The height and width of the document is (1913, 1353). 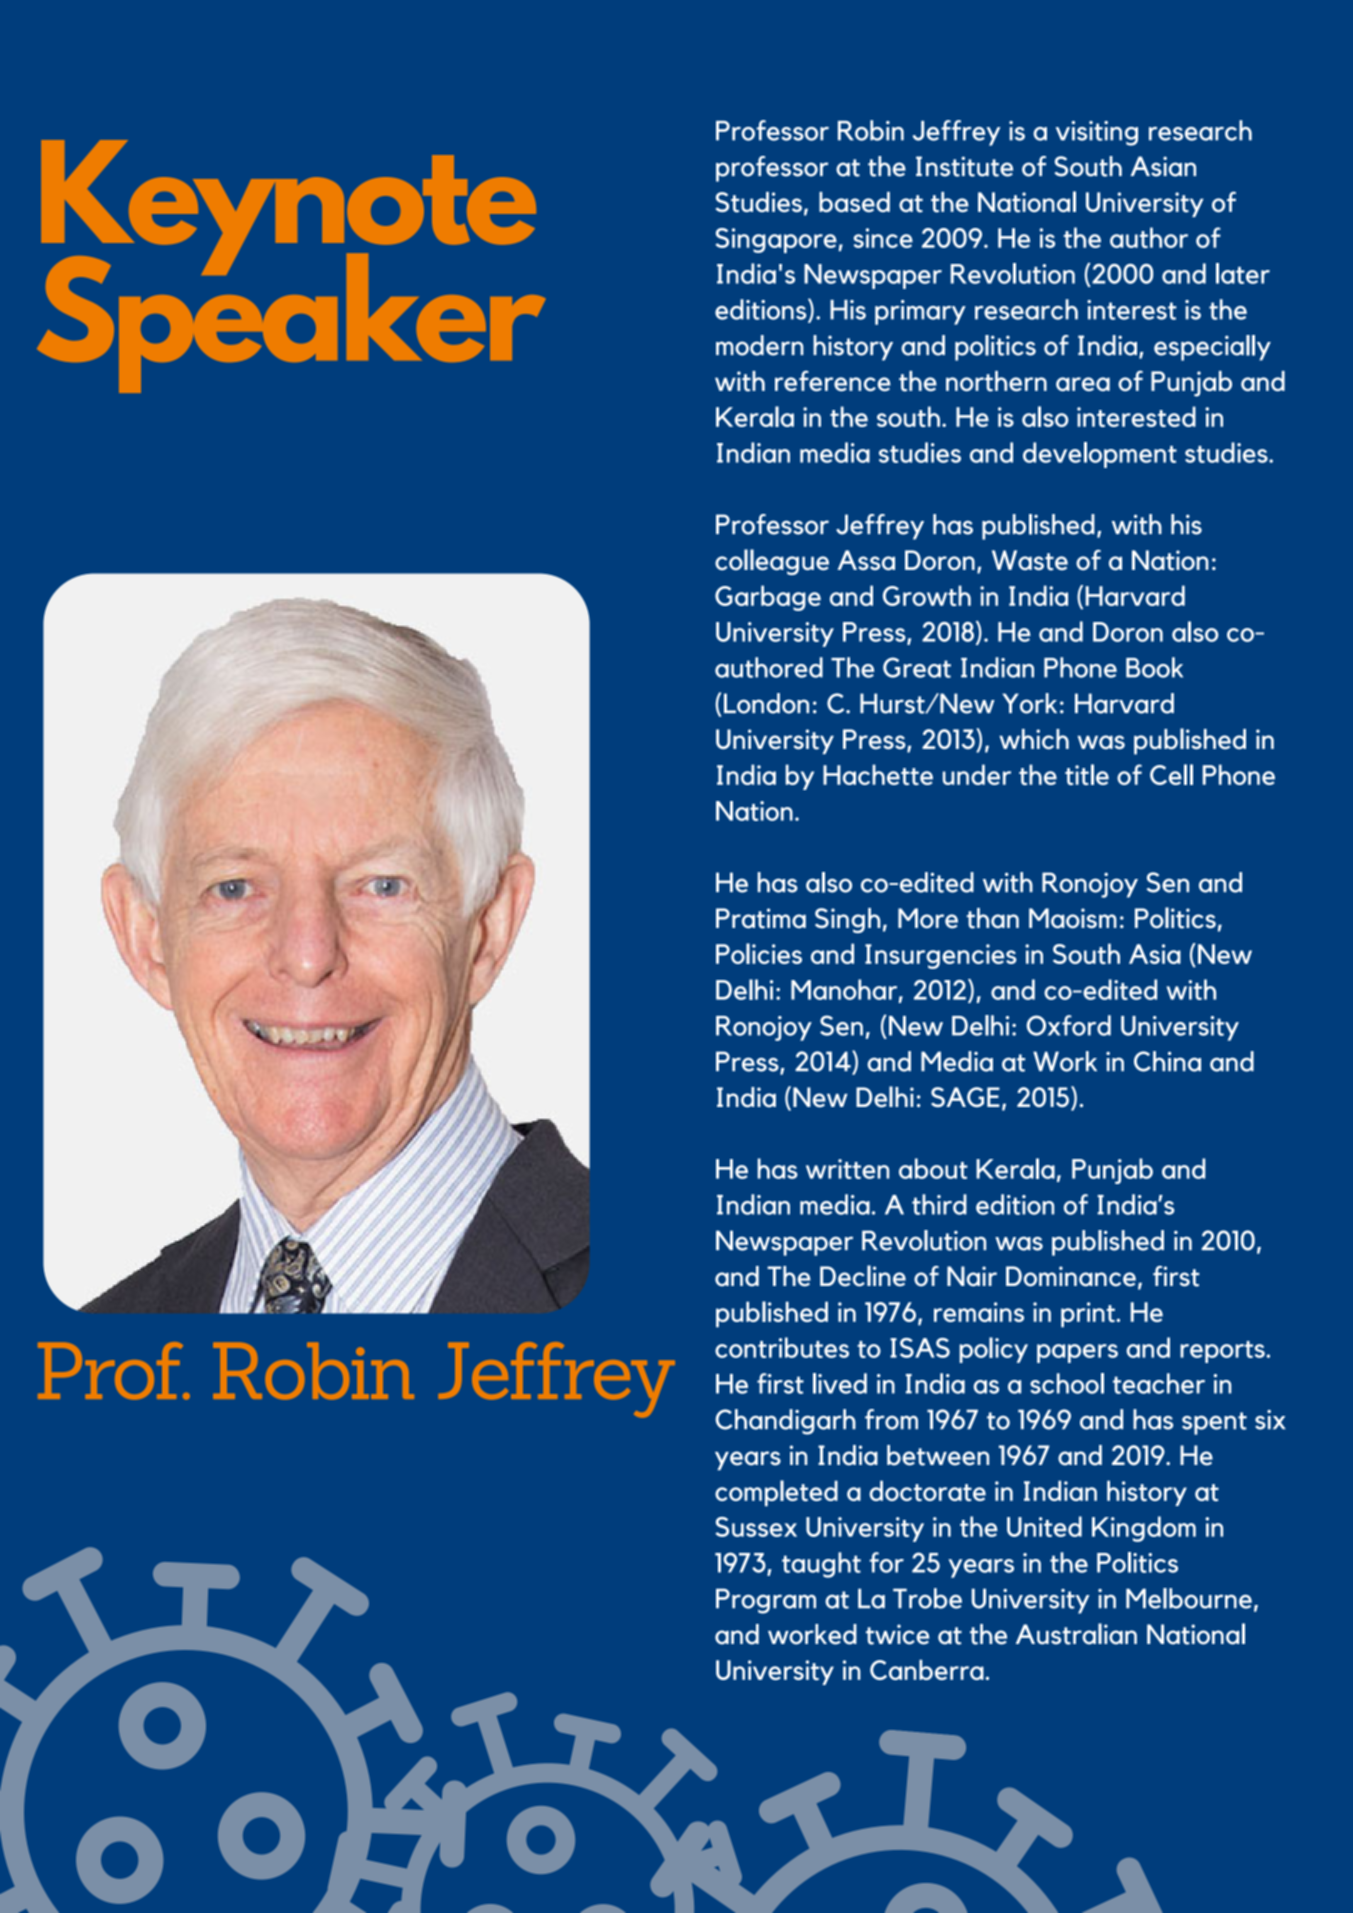 I want to click on Singapore, so click(x=777, y=240).
